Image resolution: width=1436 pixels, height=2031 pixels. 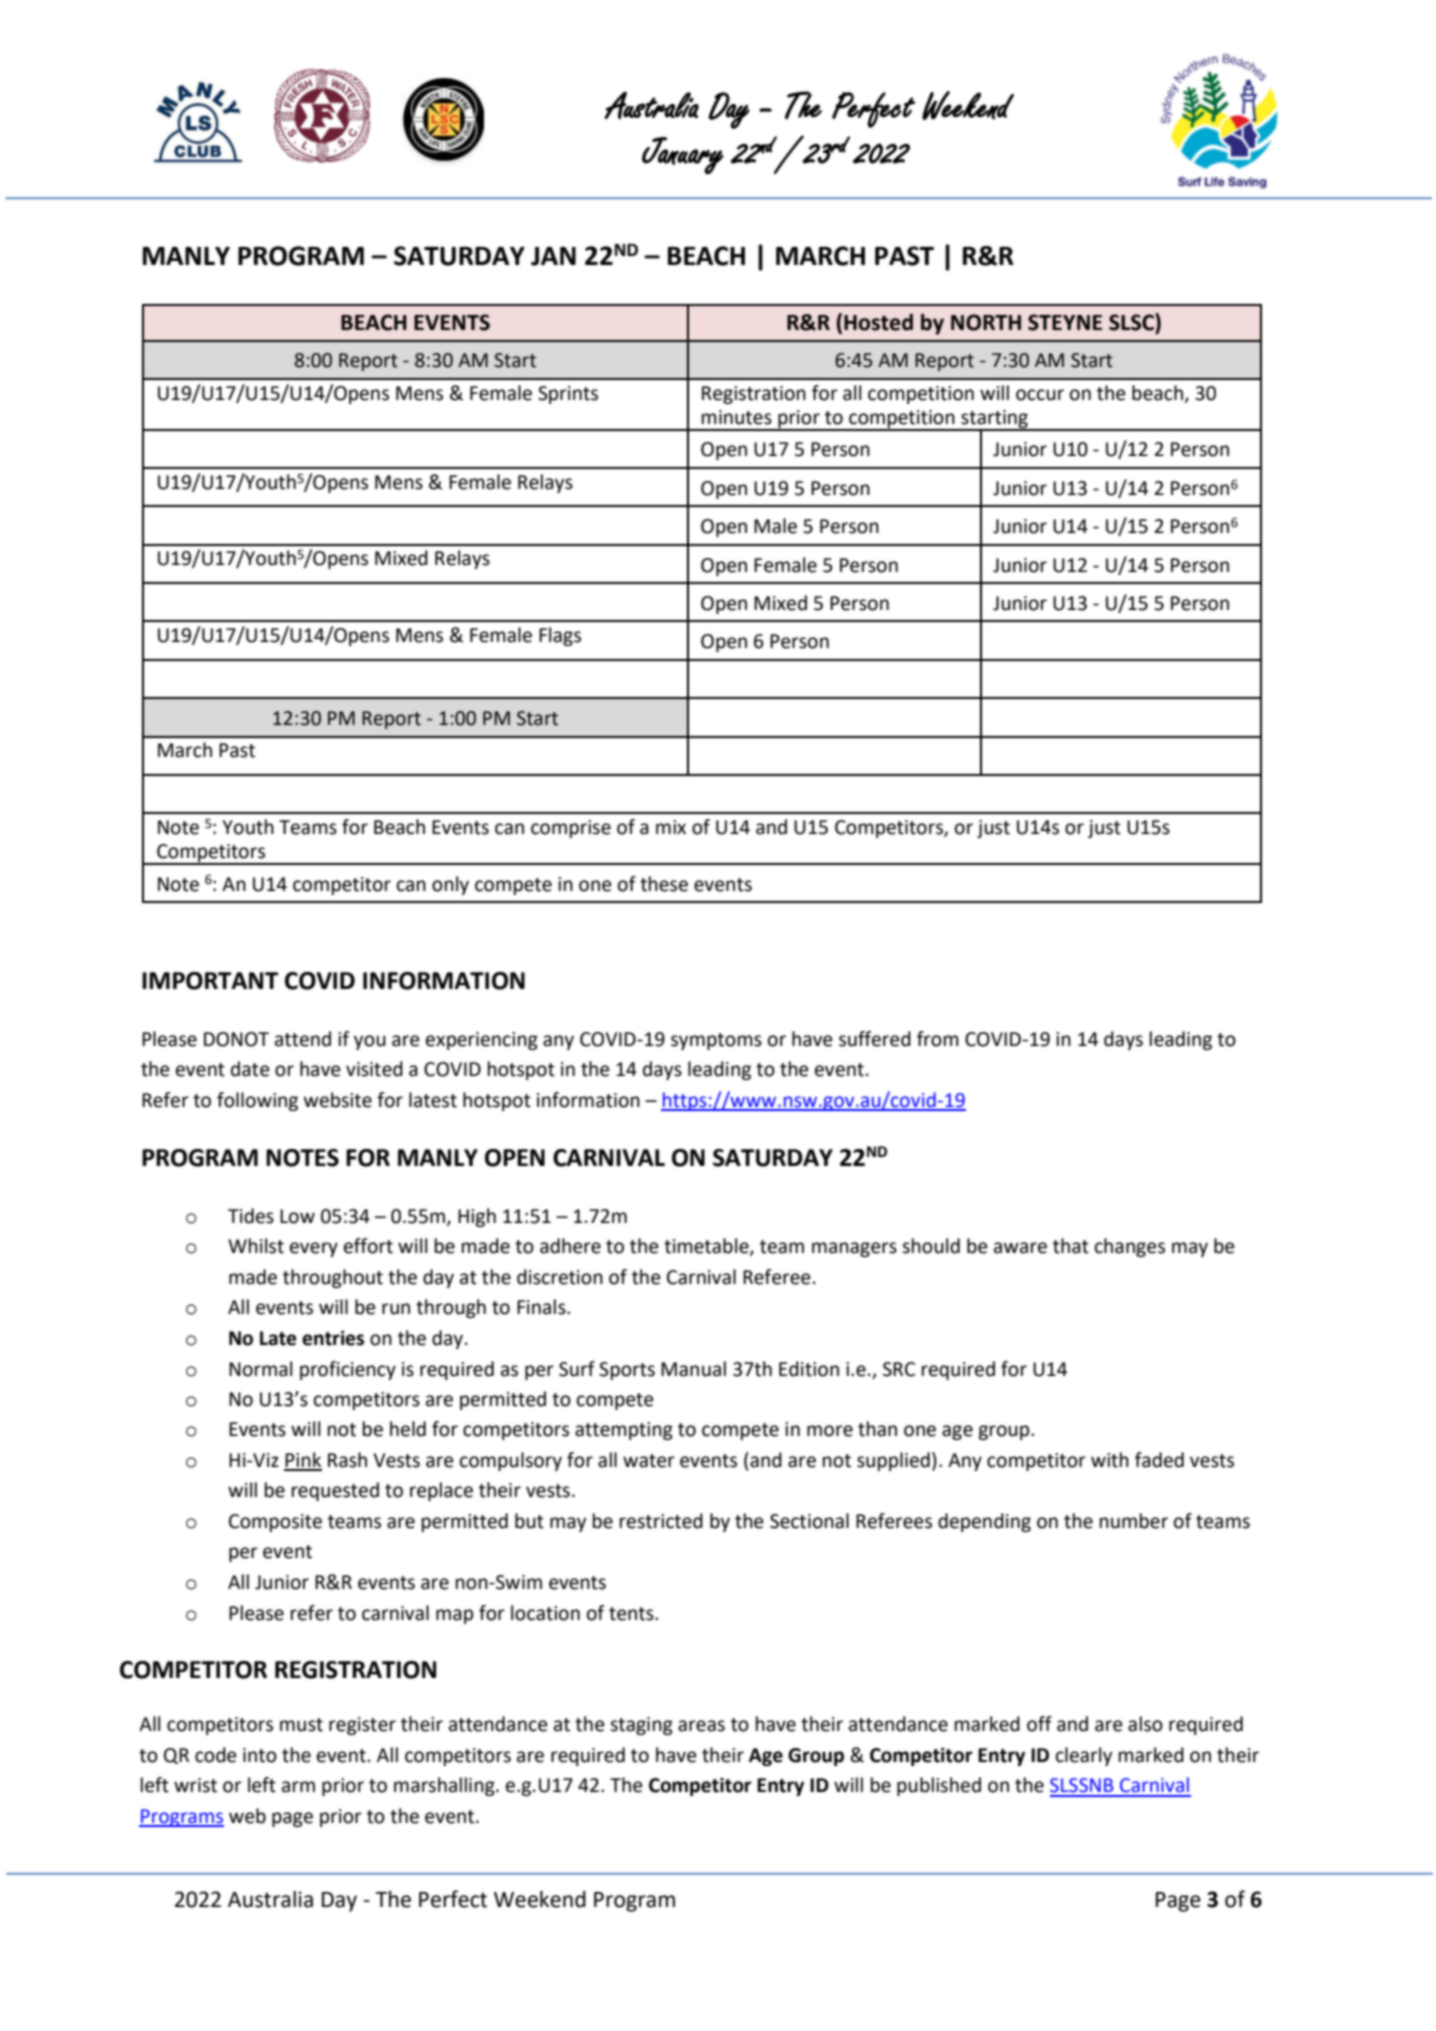 What do you see at coordinates (986, 322) in the image?
I see `NORTH` at bounding box center [986, 322].
